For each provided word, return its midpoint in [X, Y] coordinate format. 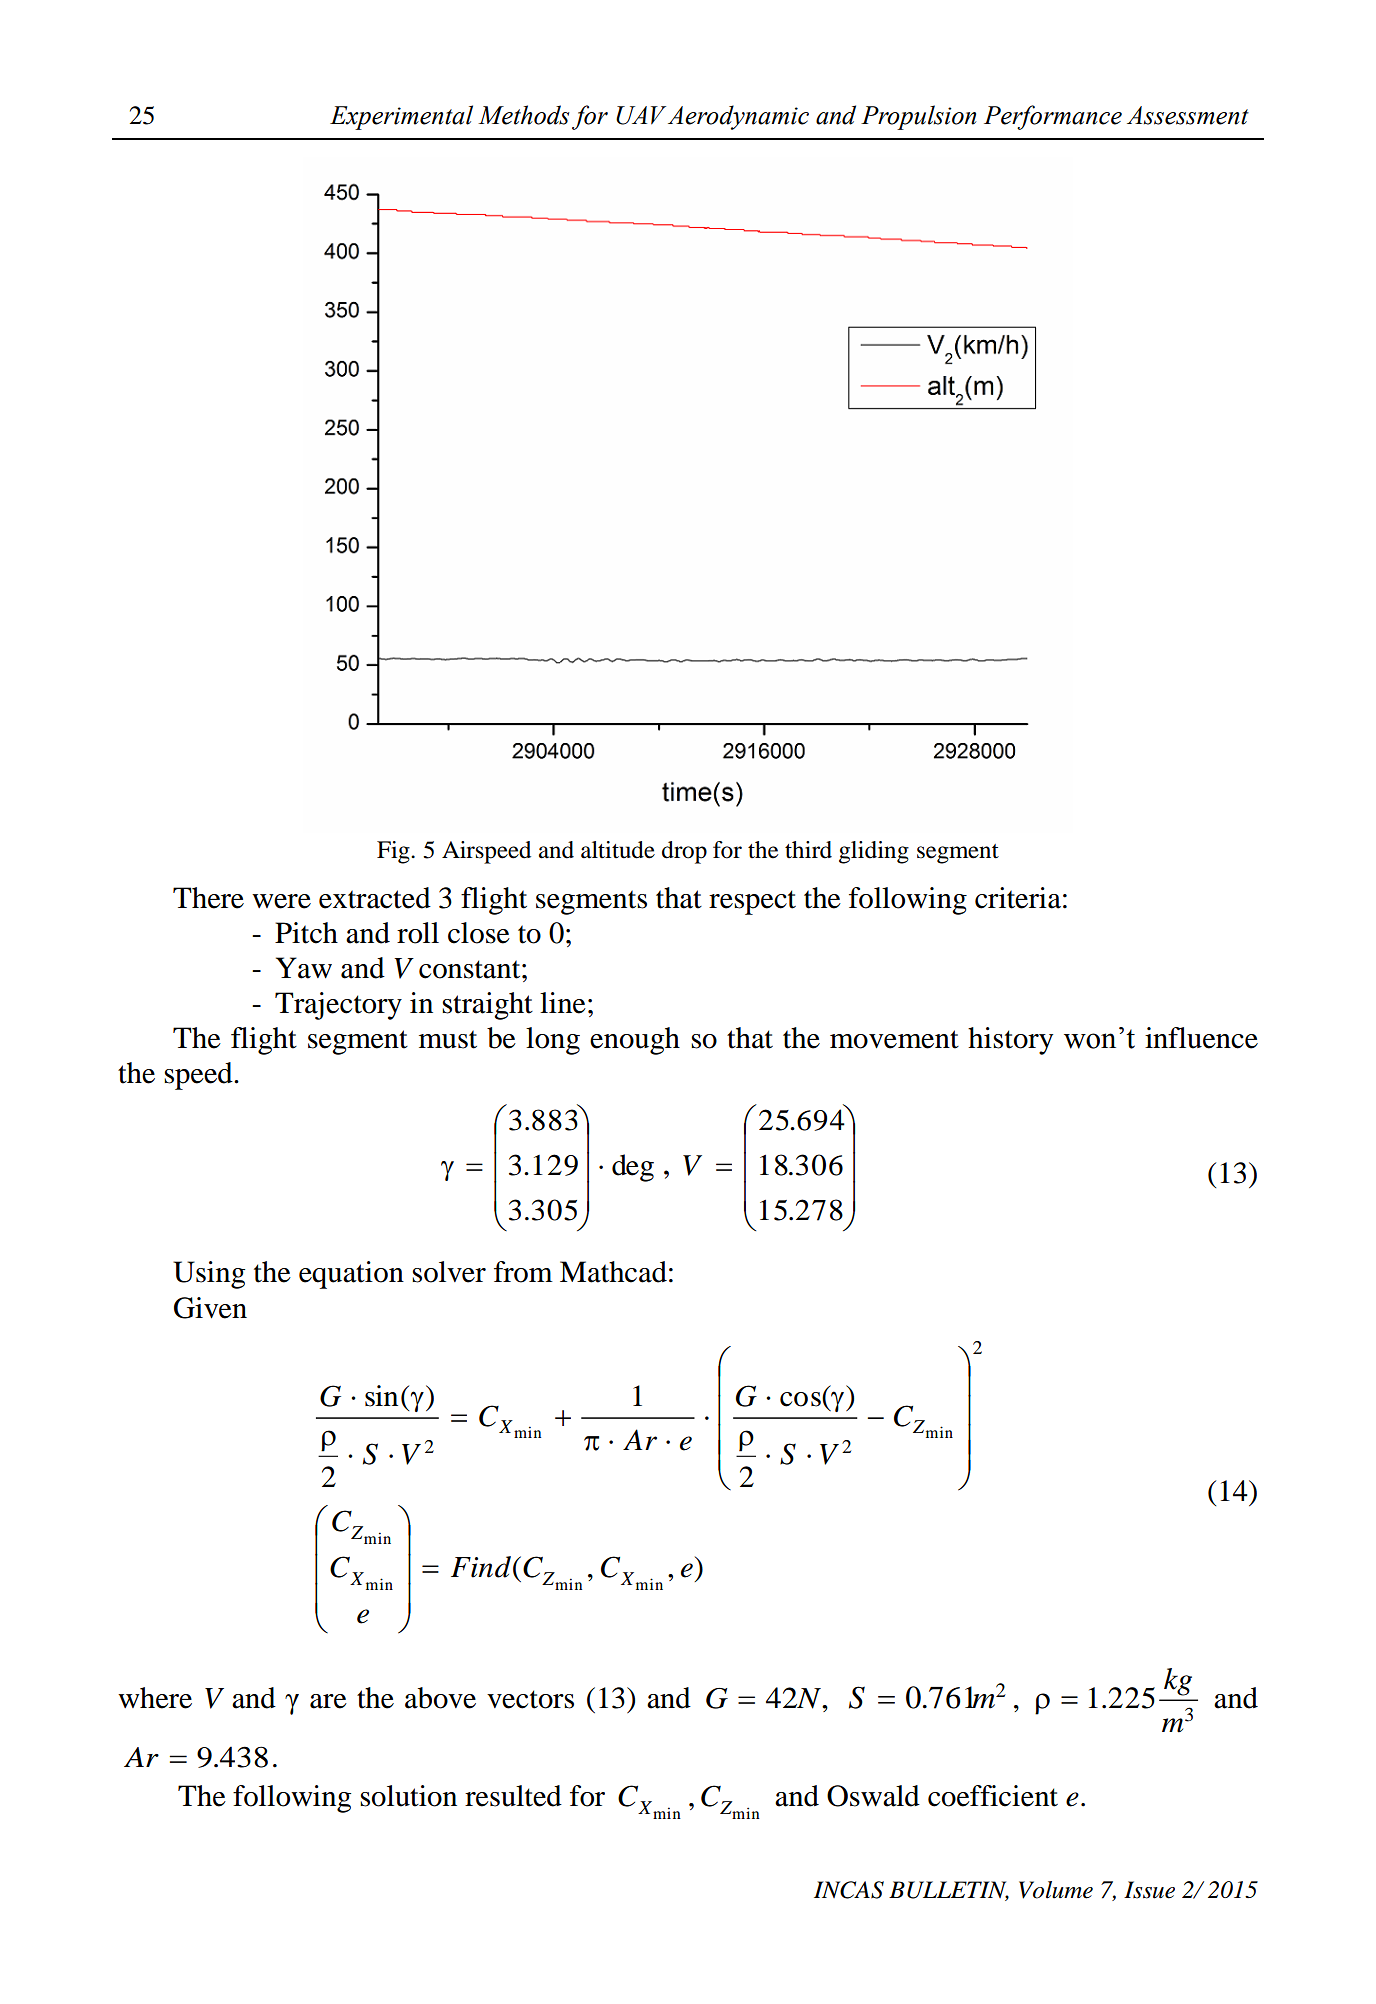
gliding [874, 852]
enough [635, 1041]
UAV [641, 115]
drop [684, 852]
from [523, 1272]
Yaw [304, 968]
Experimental [401, 117]
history [1010, 1041]
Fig [394, 852]
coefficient [993, 1796]
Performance [1053, 117]
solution [408, 1796]
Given [210, 1308]
